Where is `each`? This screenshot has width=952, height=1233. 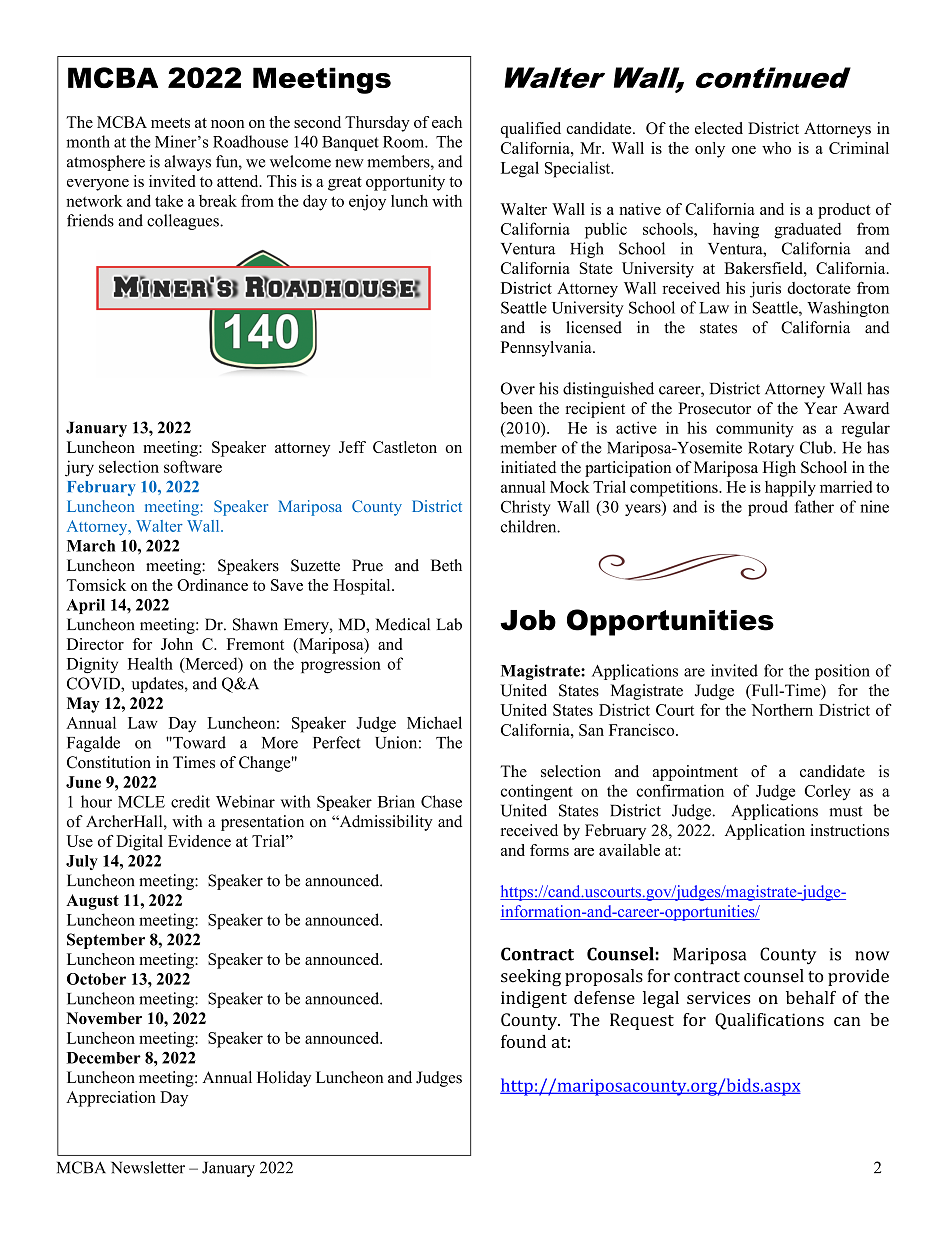
each is located at coordinates (447, 122).
